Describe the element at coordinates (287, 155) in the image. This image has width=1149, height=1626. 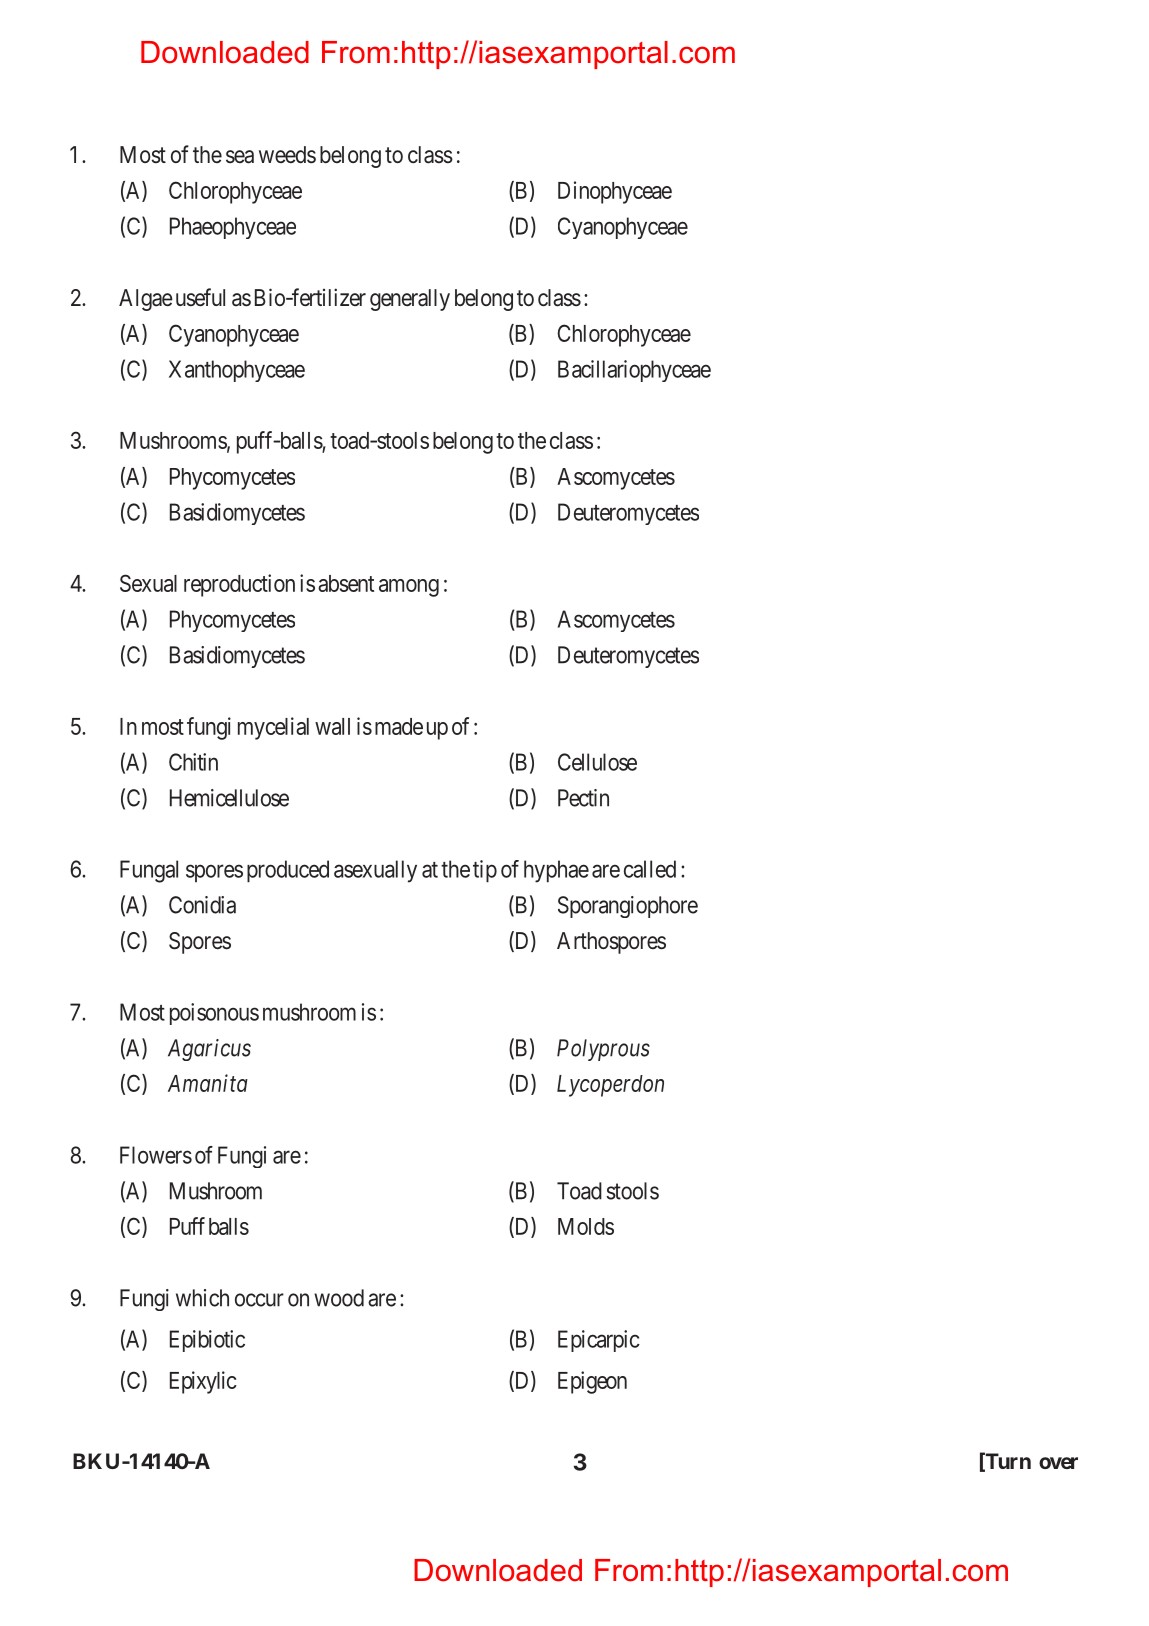
I see `weeds` at that location.
